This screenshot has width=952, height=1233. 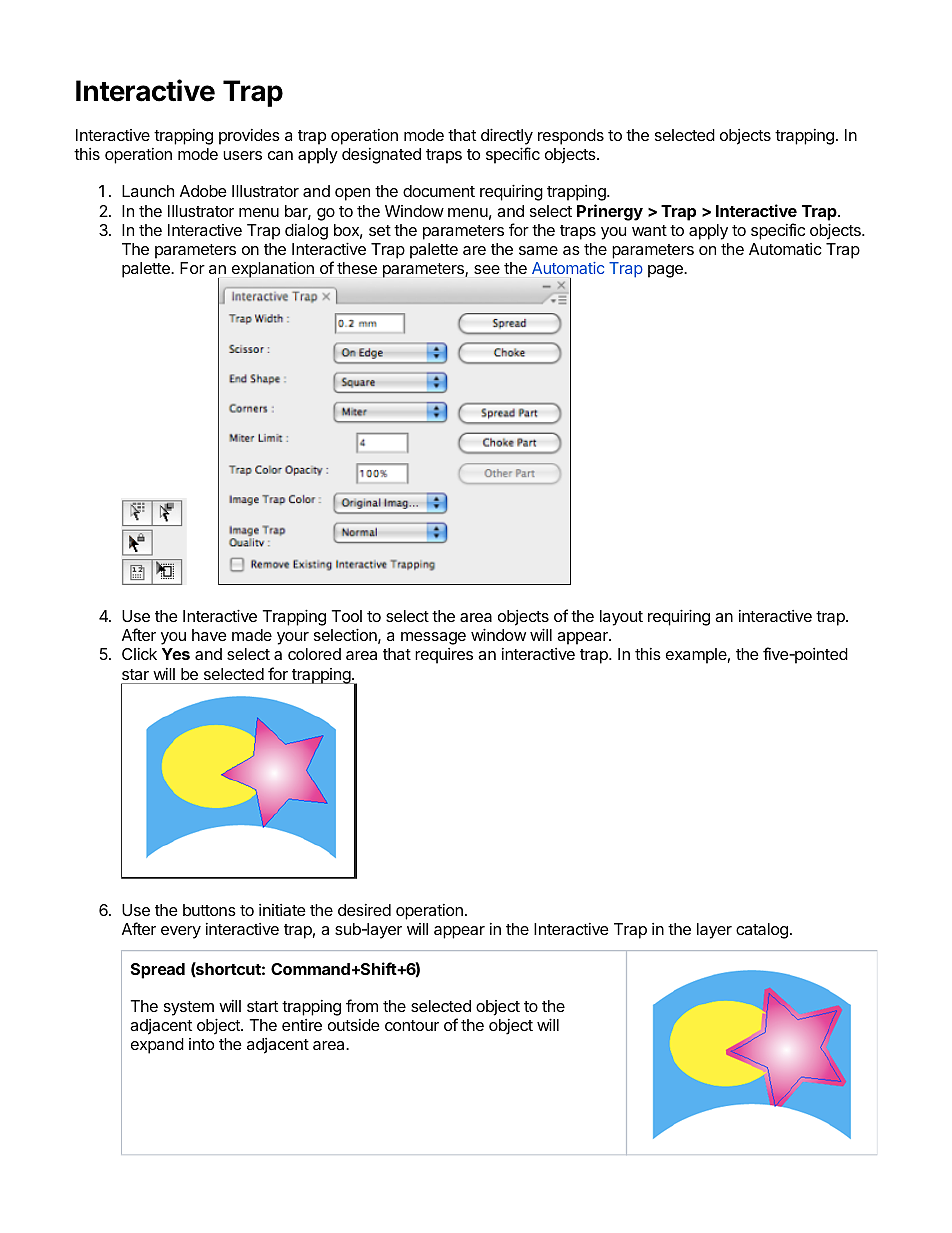 What do you see at coordinates (762, 931) in the screenshot?
I see `catalog` at bounding box center [762, 931].
